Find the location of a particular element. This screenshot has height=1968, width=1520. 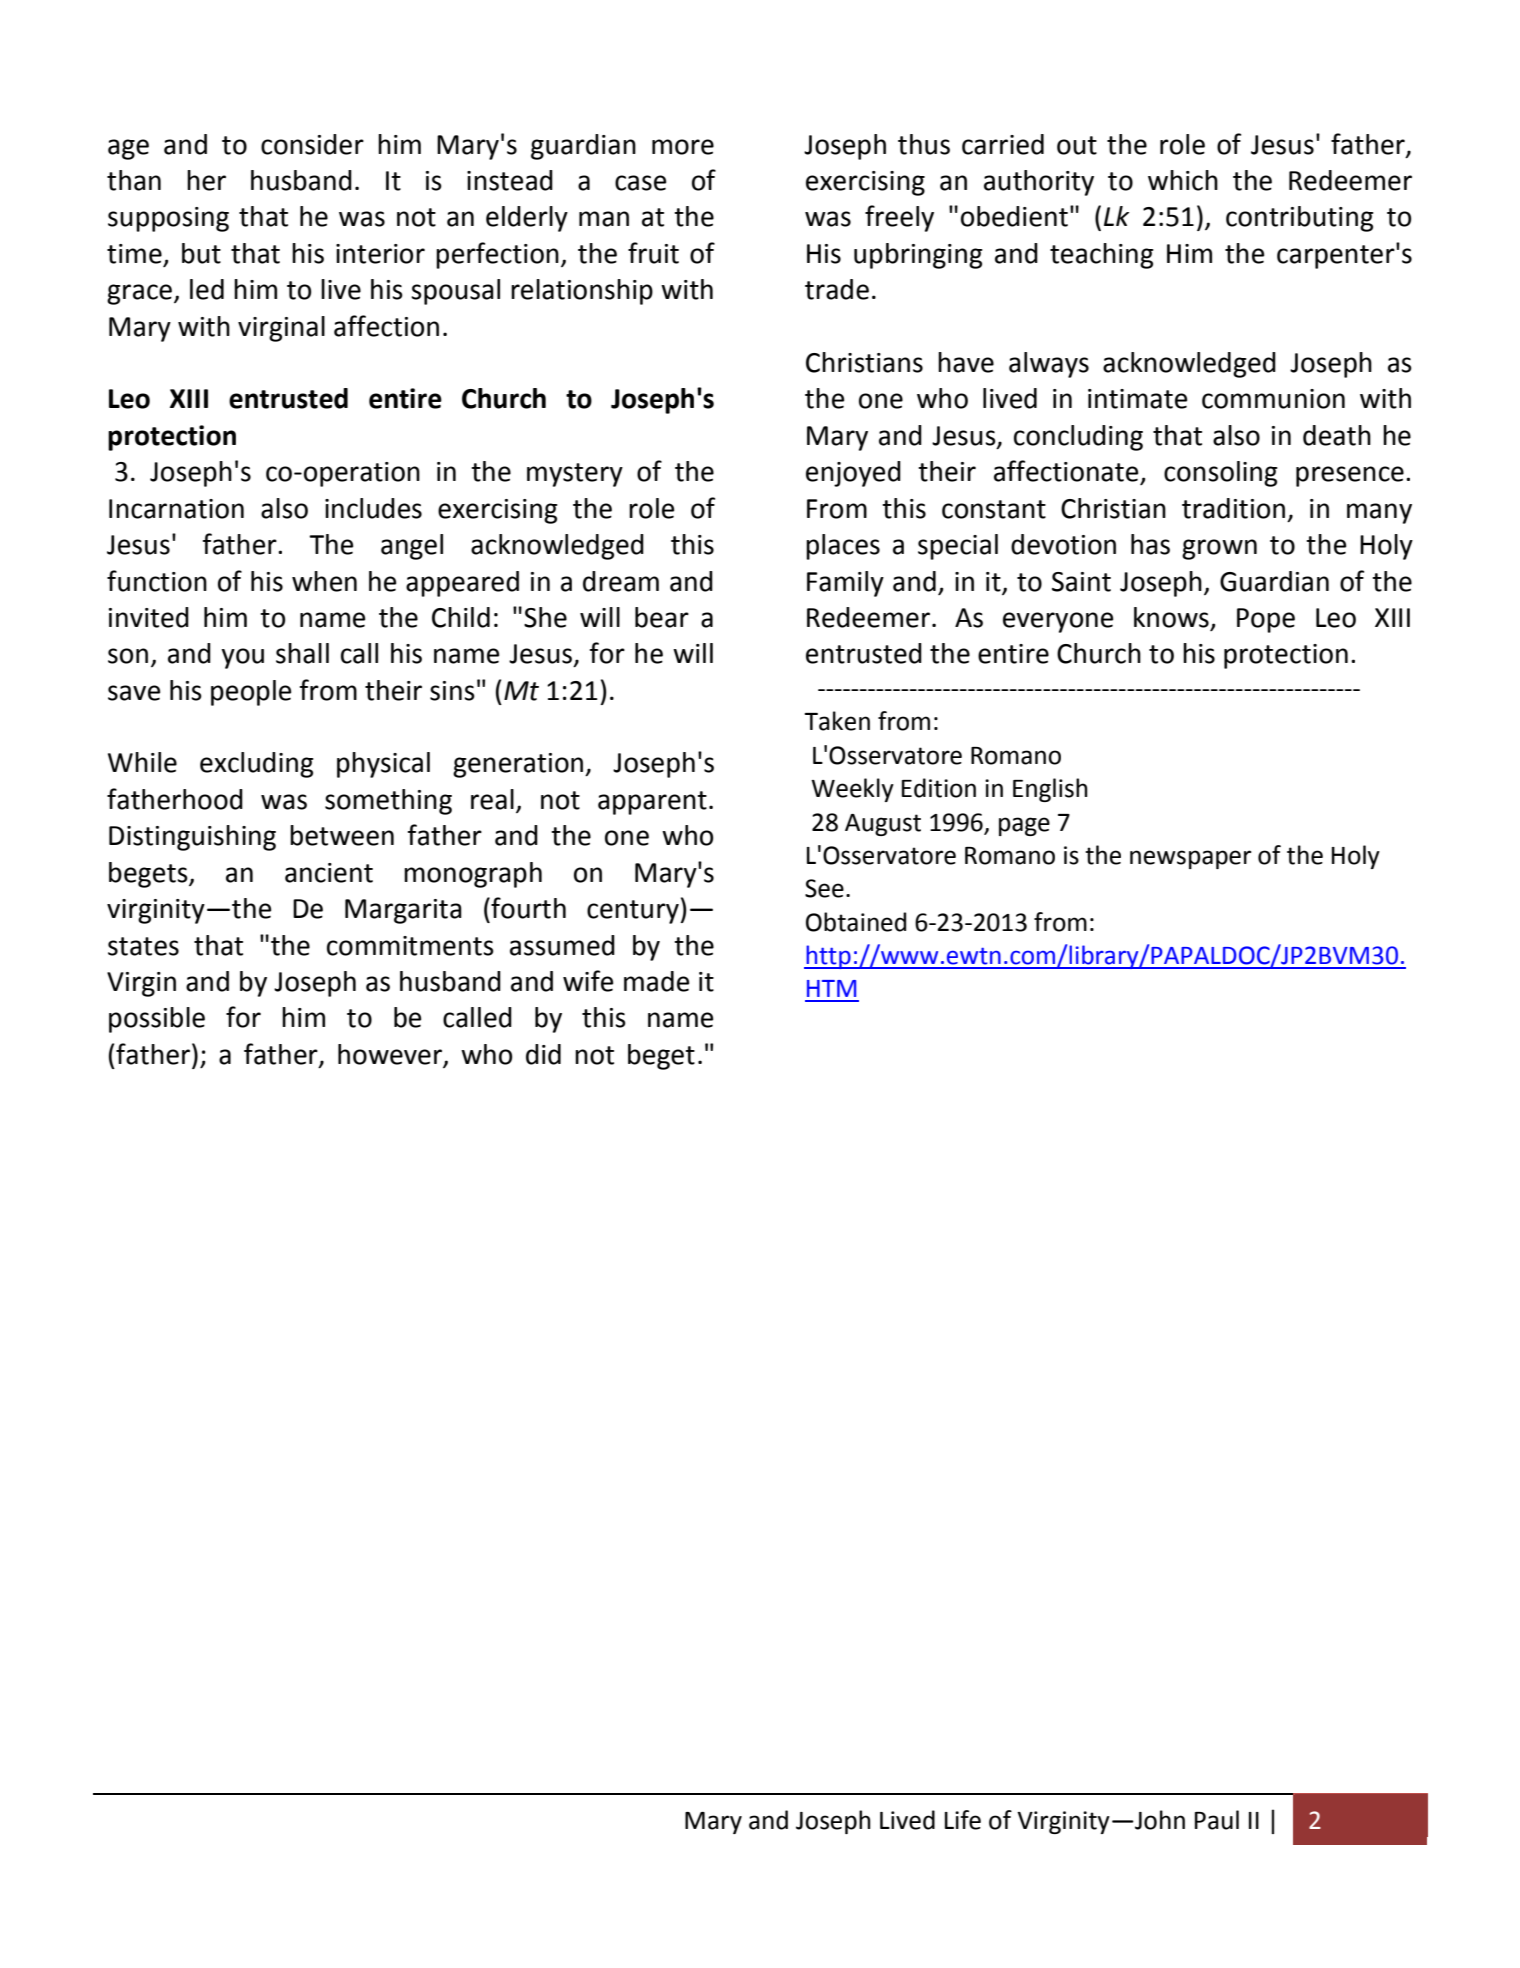

however is located at coordinates (390, 1054).
